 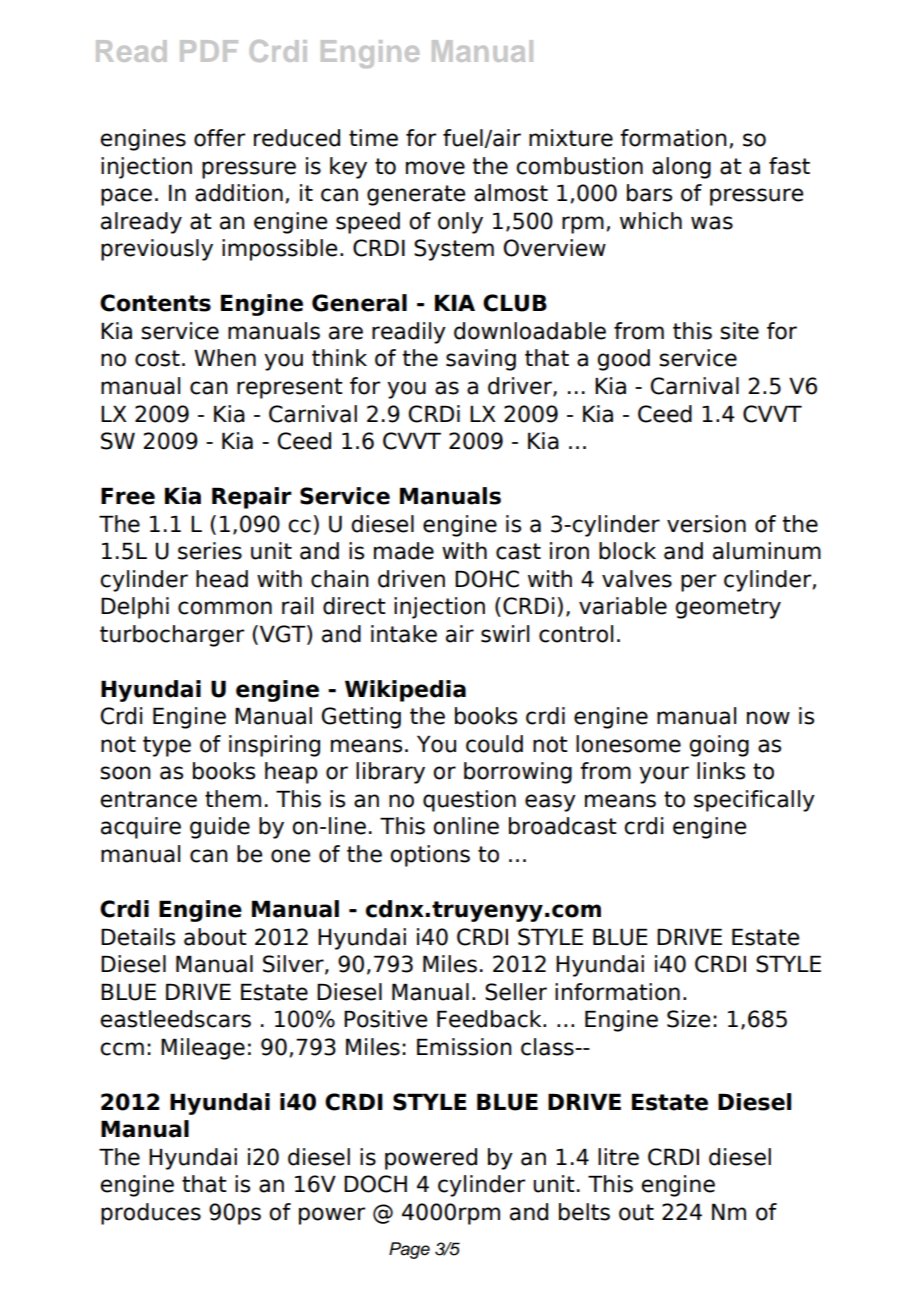 What do you see at coordinates (172, 636) in the screenshot?
I see `turbocharger` at bounding box center [172, 636].
